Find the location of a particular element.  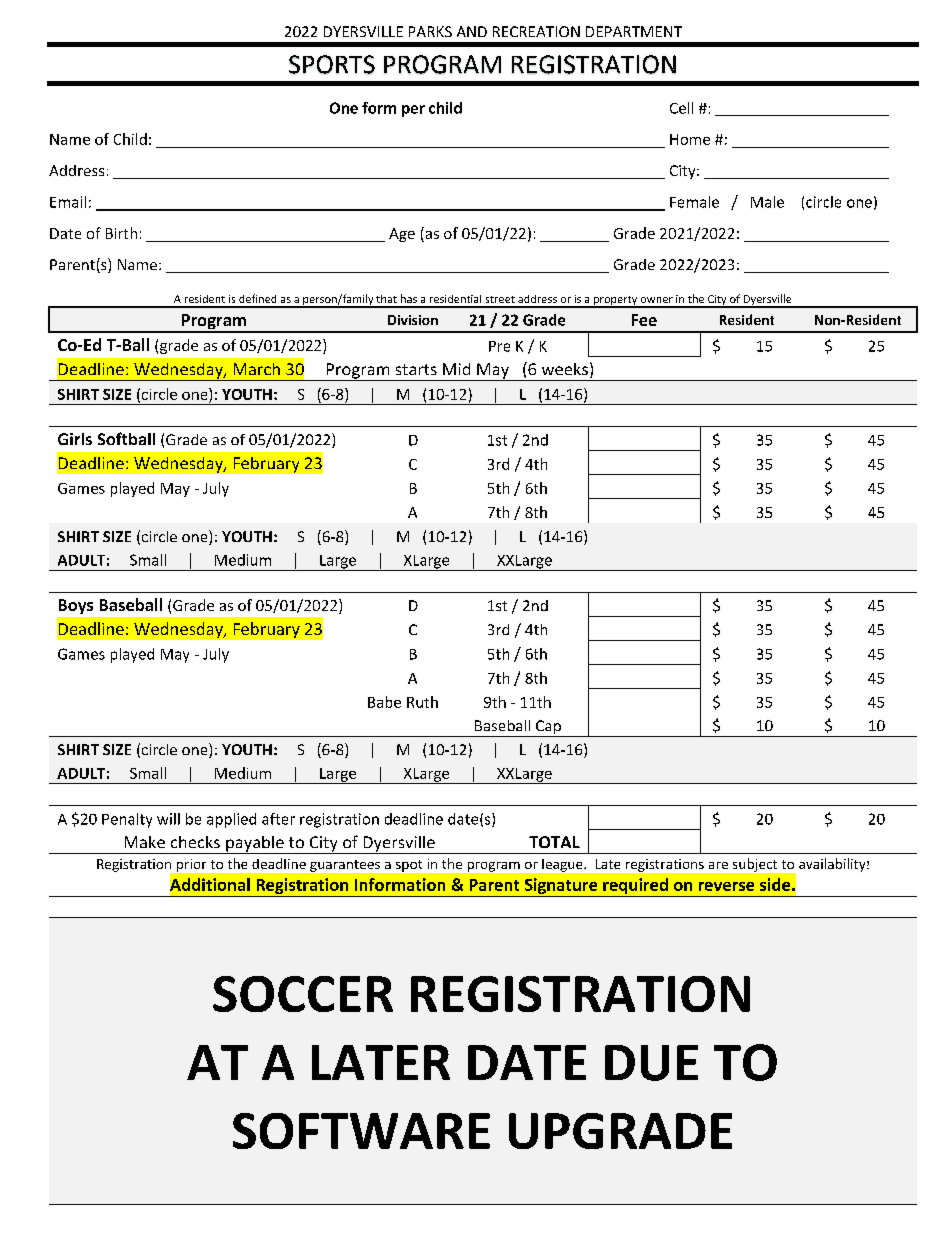

DUE is located at coordinates (651, 1063).
